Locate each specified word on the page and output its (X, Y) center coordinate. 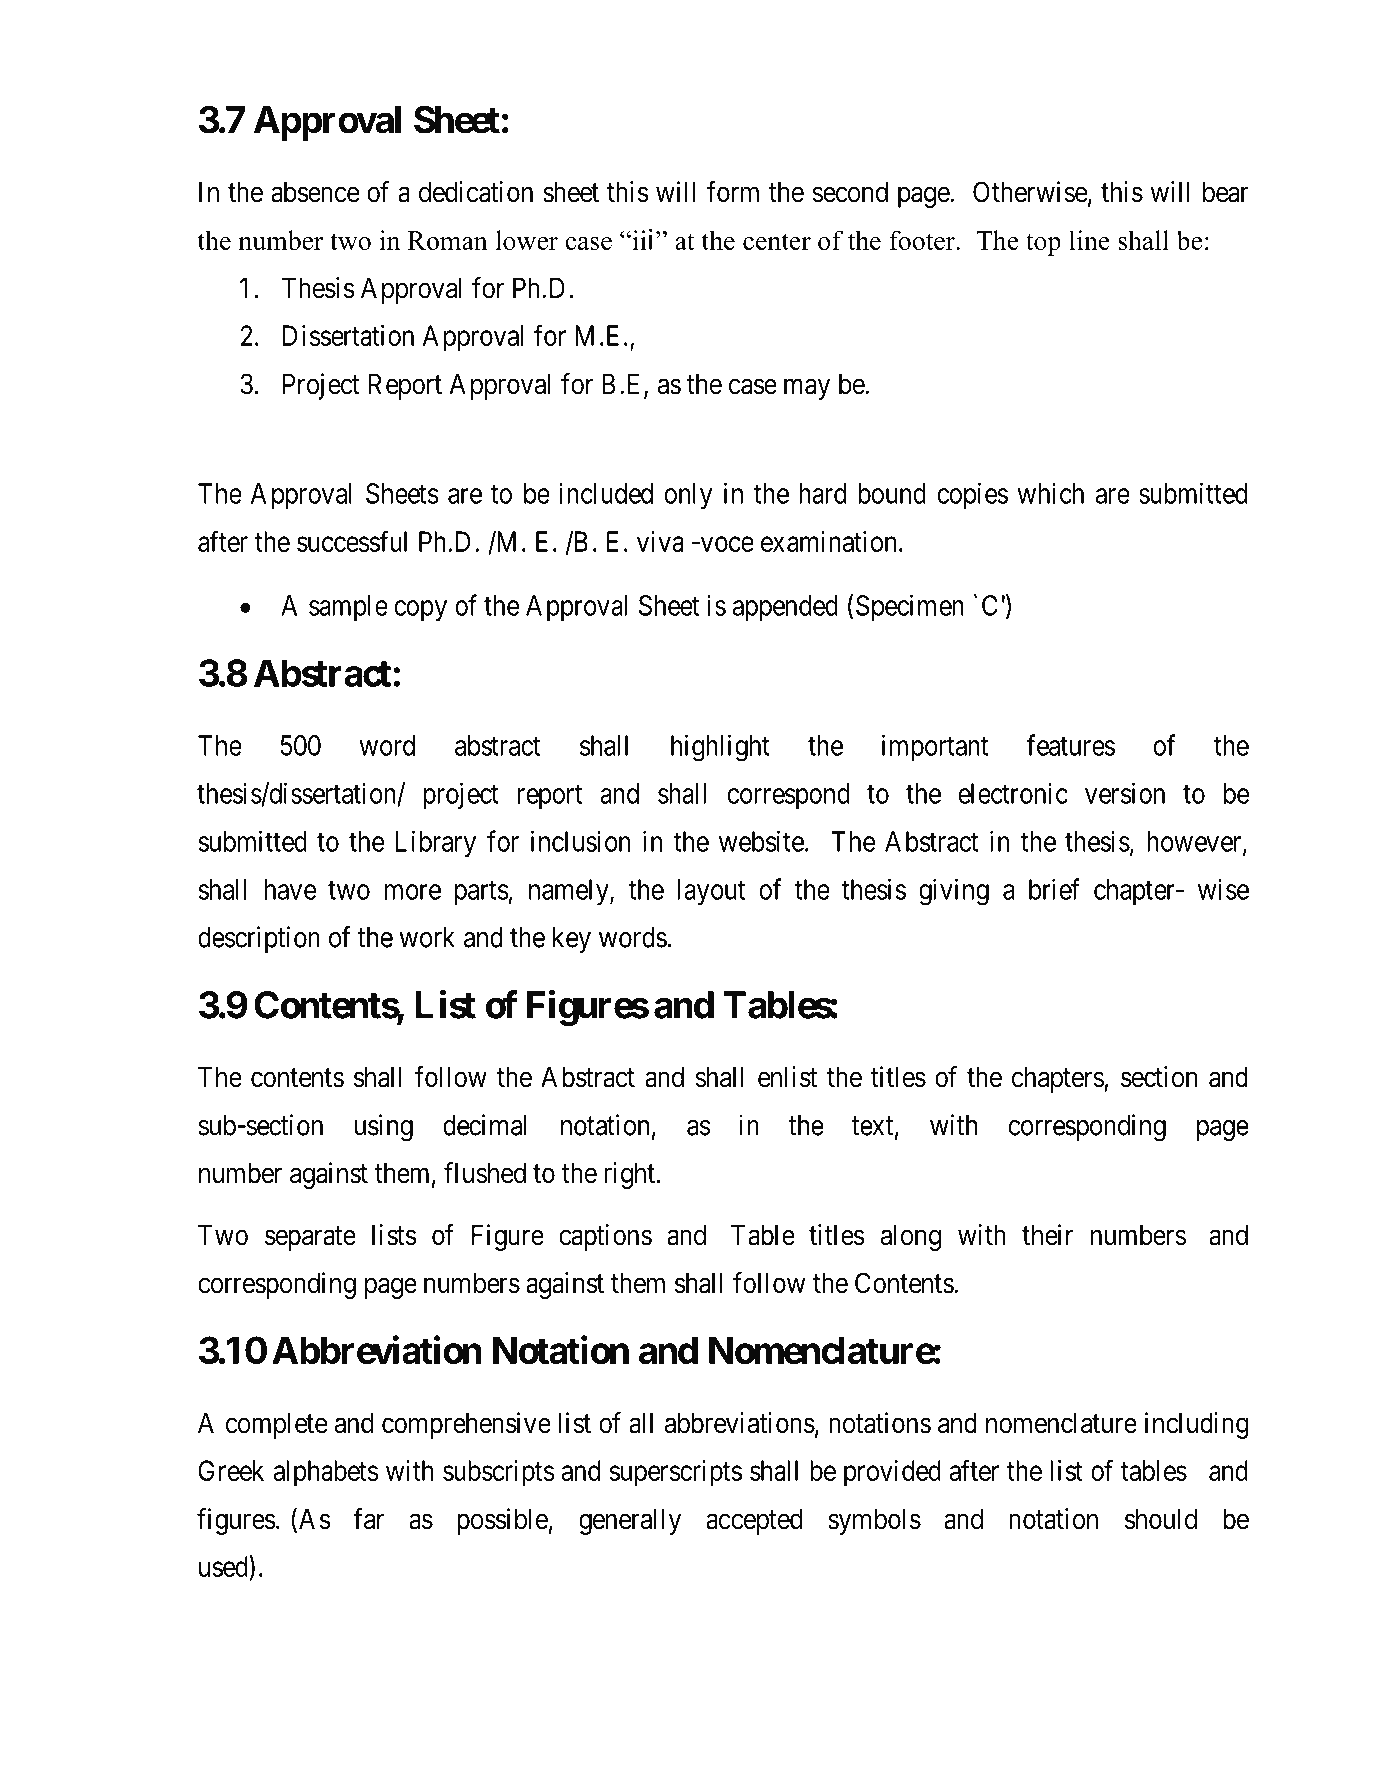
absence (315, 192)
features (1070, 745)
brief (1054, 889)
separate (310, 1239)
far (368, 1519)
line (1089, 240)
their (1047, 1235)
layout (711, 892)
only (689, 496)
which (1050, 493)
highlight (720, 748)
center (777, 241)
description (259, 939)
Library (436, 844)
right (629, 1175)
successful (352, 541)
